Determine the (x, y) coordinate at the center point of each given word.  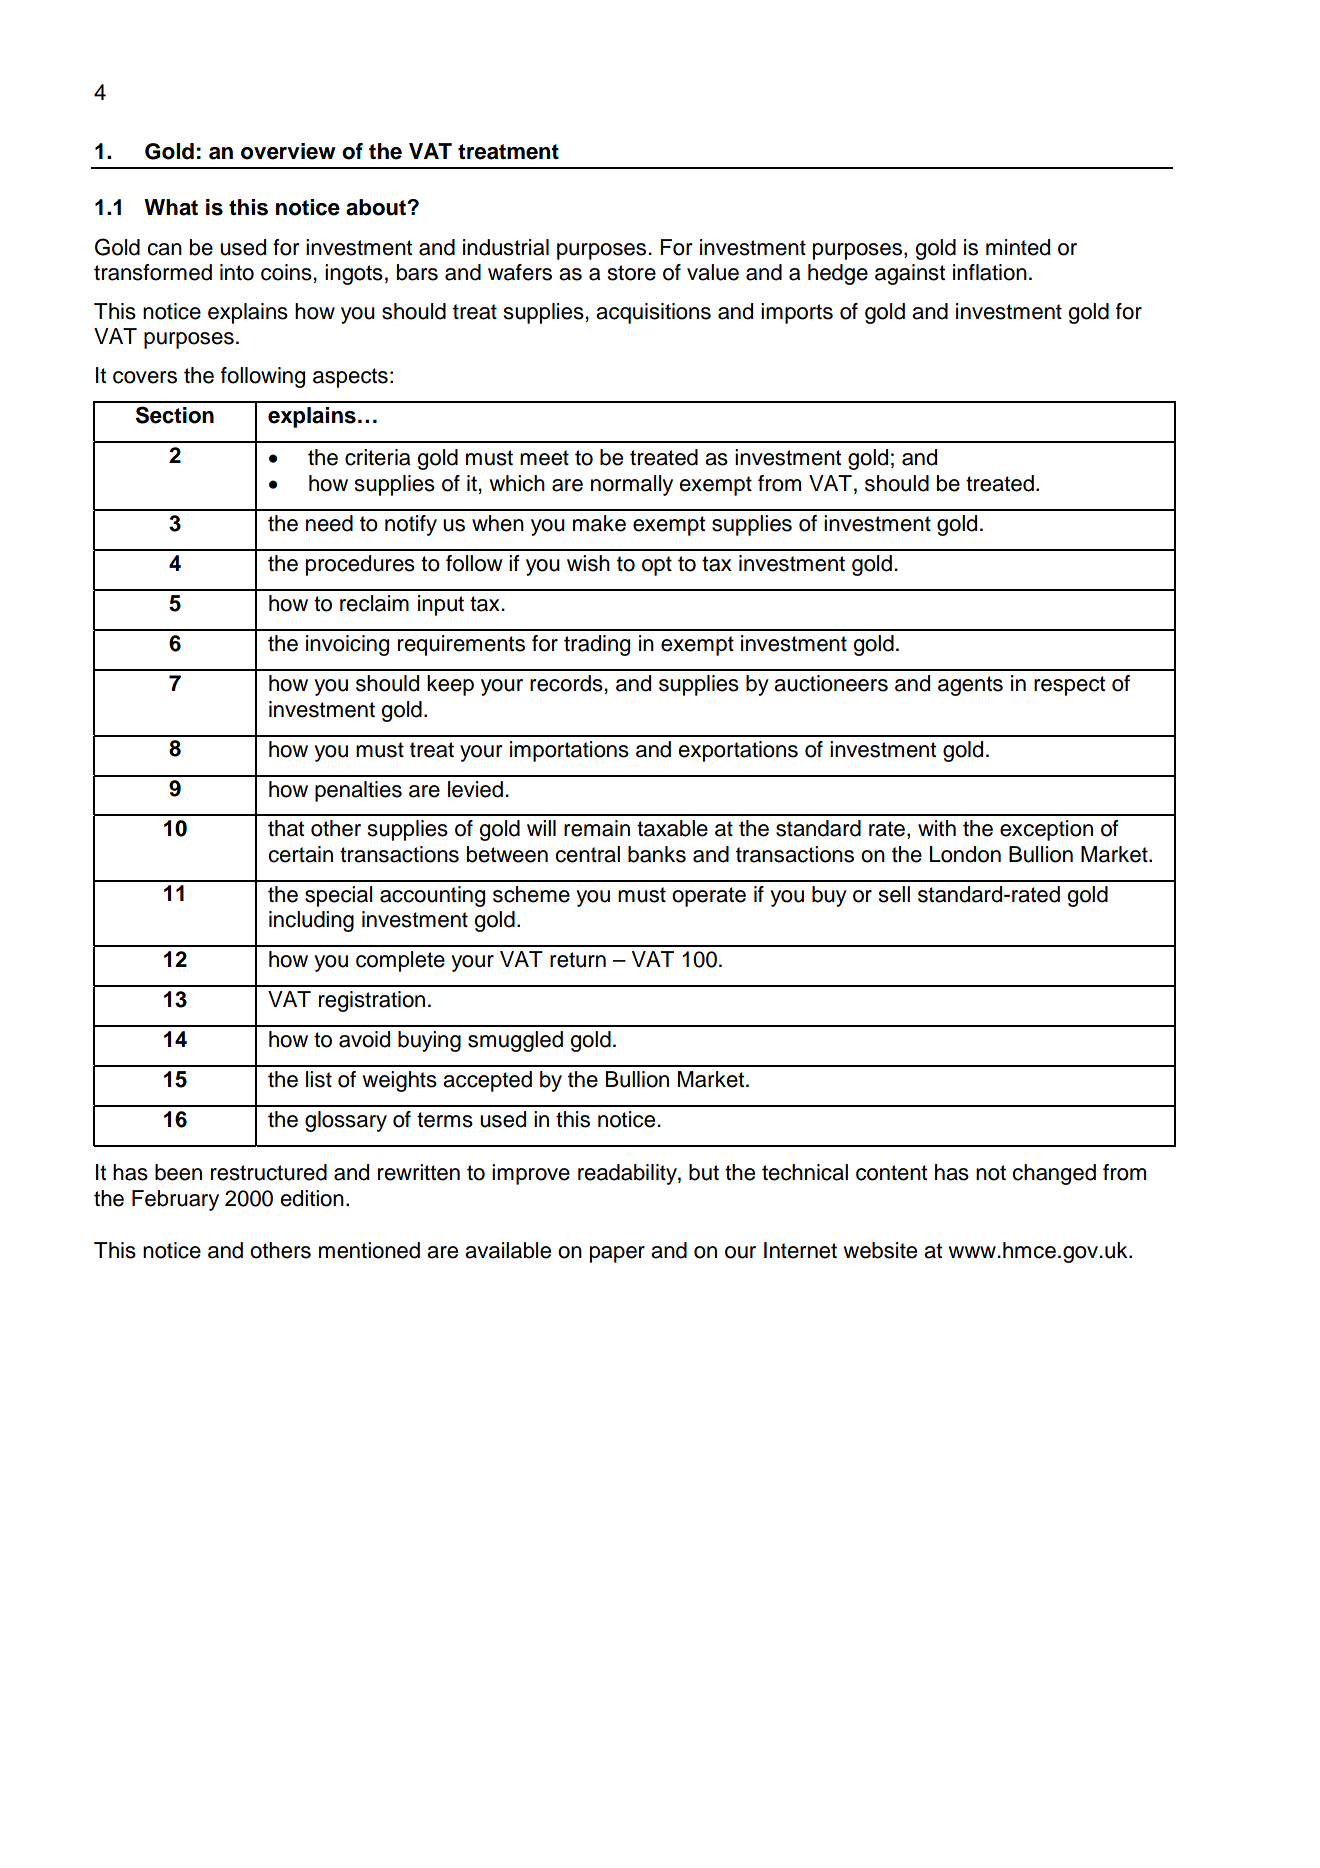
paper (617, 1254)
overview (288, 151)
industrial (506, 247)
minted (1018, 247)
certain (300, 854)
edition (312, 1198)
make (599, 523)
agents (970, 686)
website (880, 1250)
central (587, 854)
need (329, 523)
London (965, 854)
